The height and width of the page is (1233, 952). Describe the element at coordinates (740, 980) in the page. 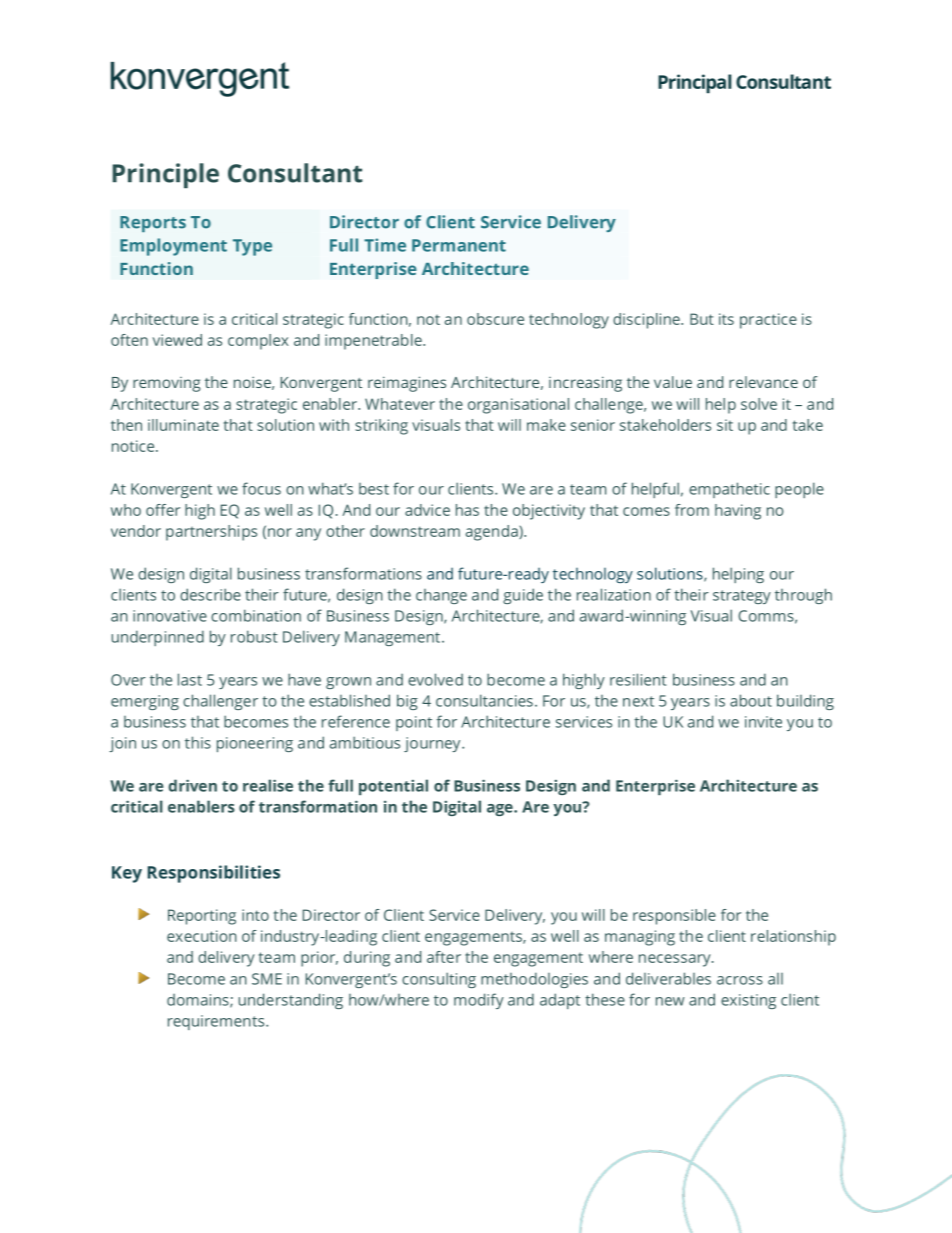

I see `across` at that location.
